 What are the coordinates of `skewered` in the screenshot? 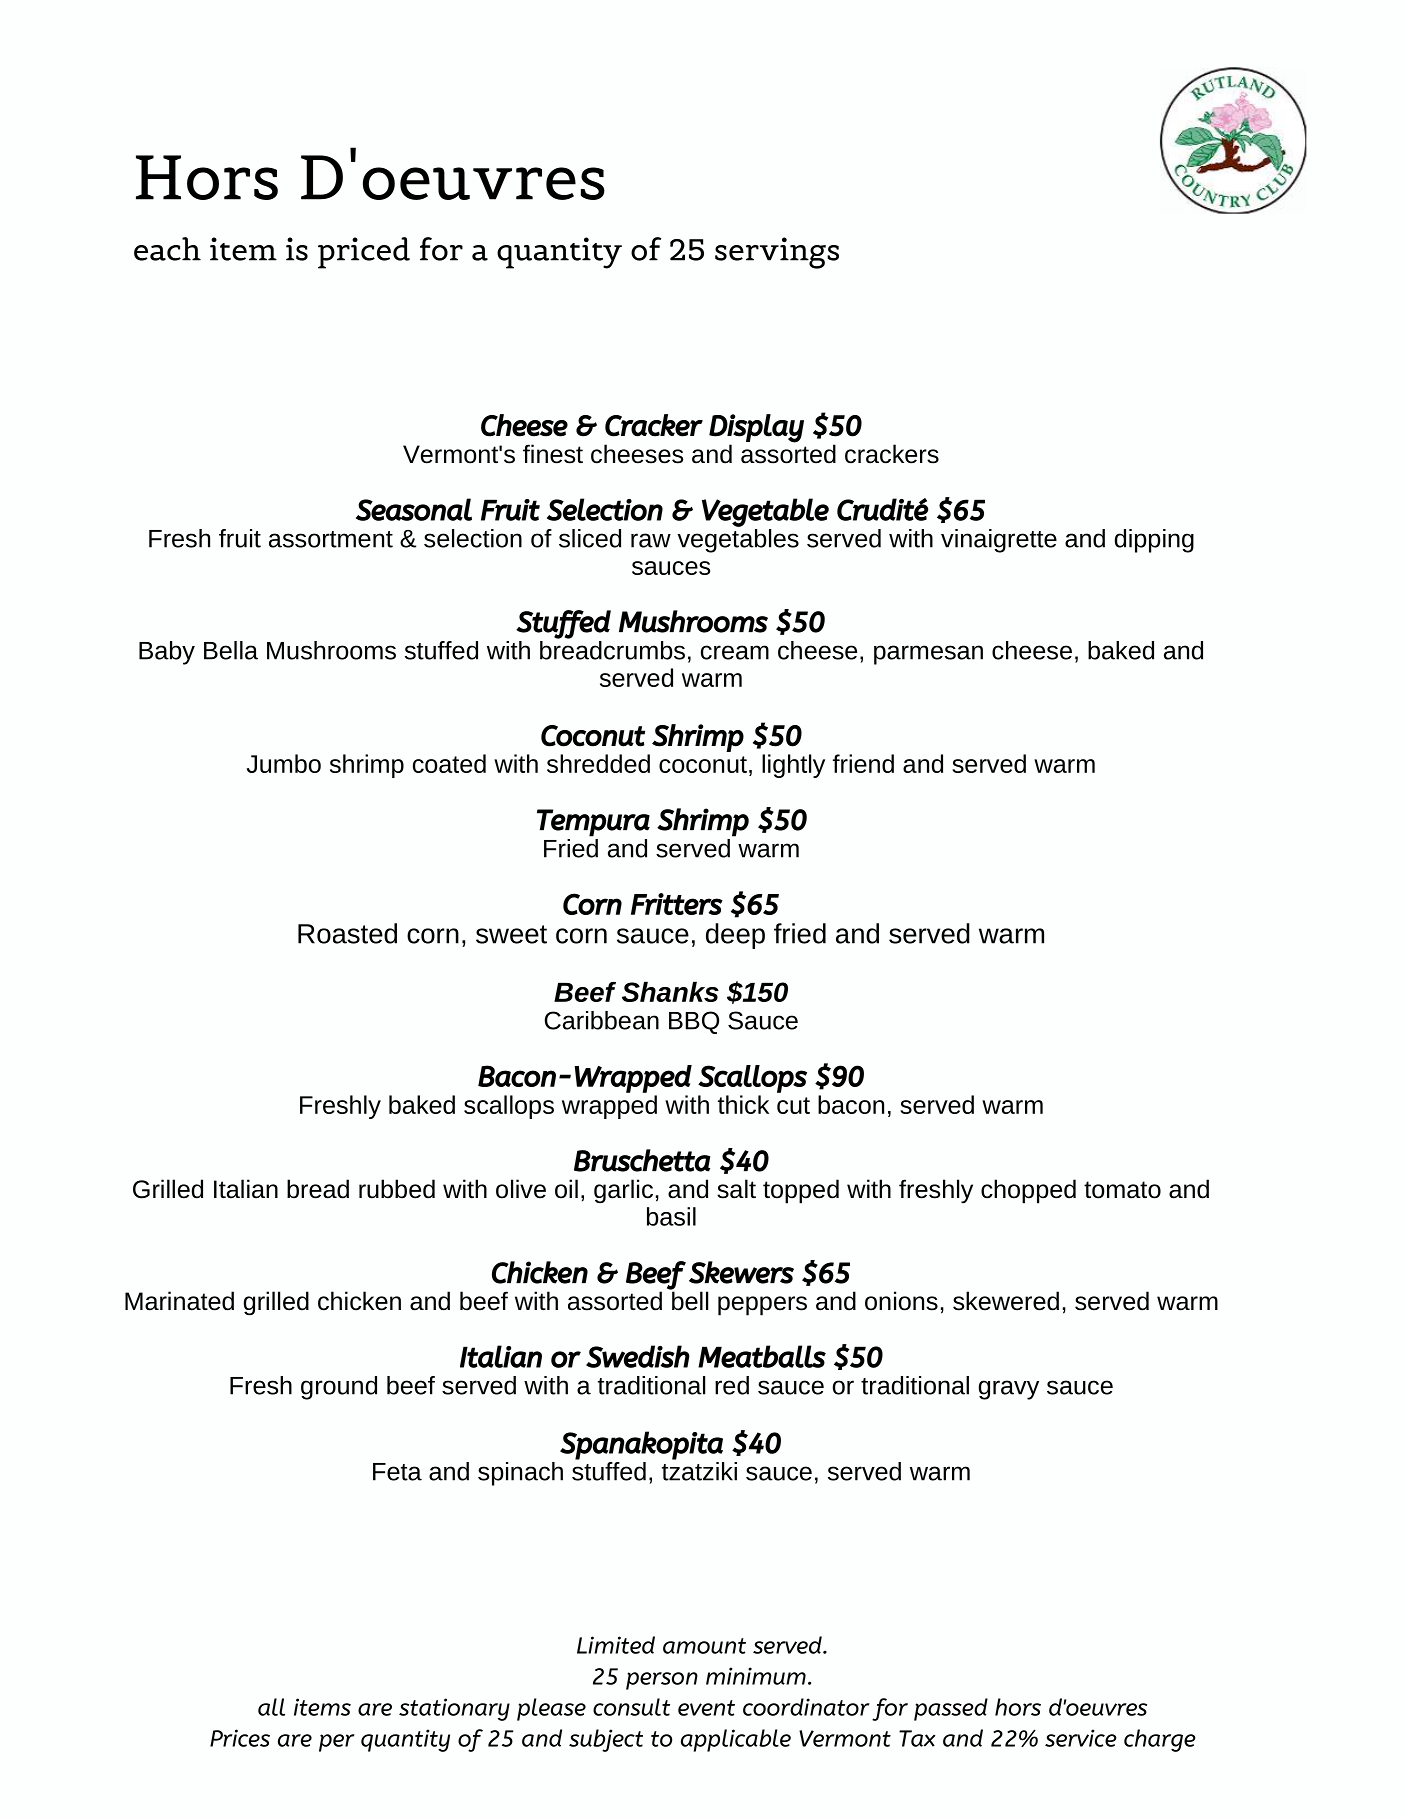 It's located at (1006, 1301).
